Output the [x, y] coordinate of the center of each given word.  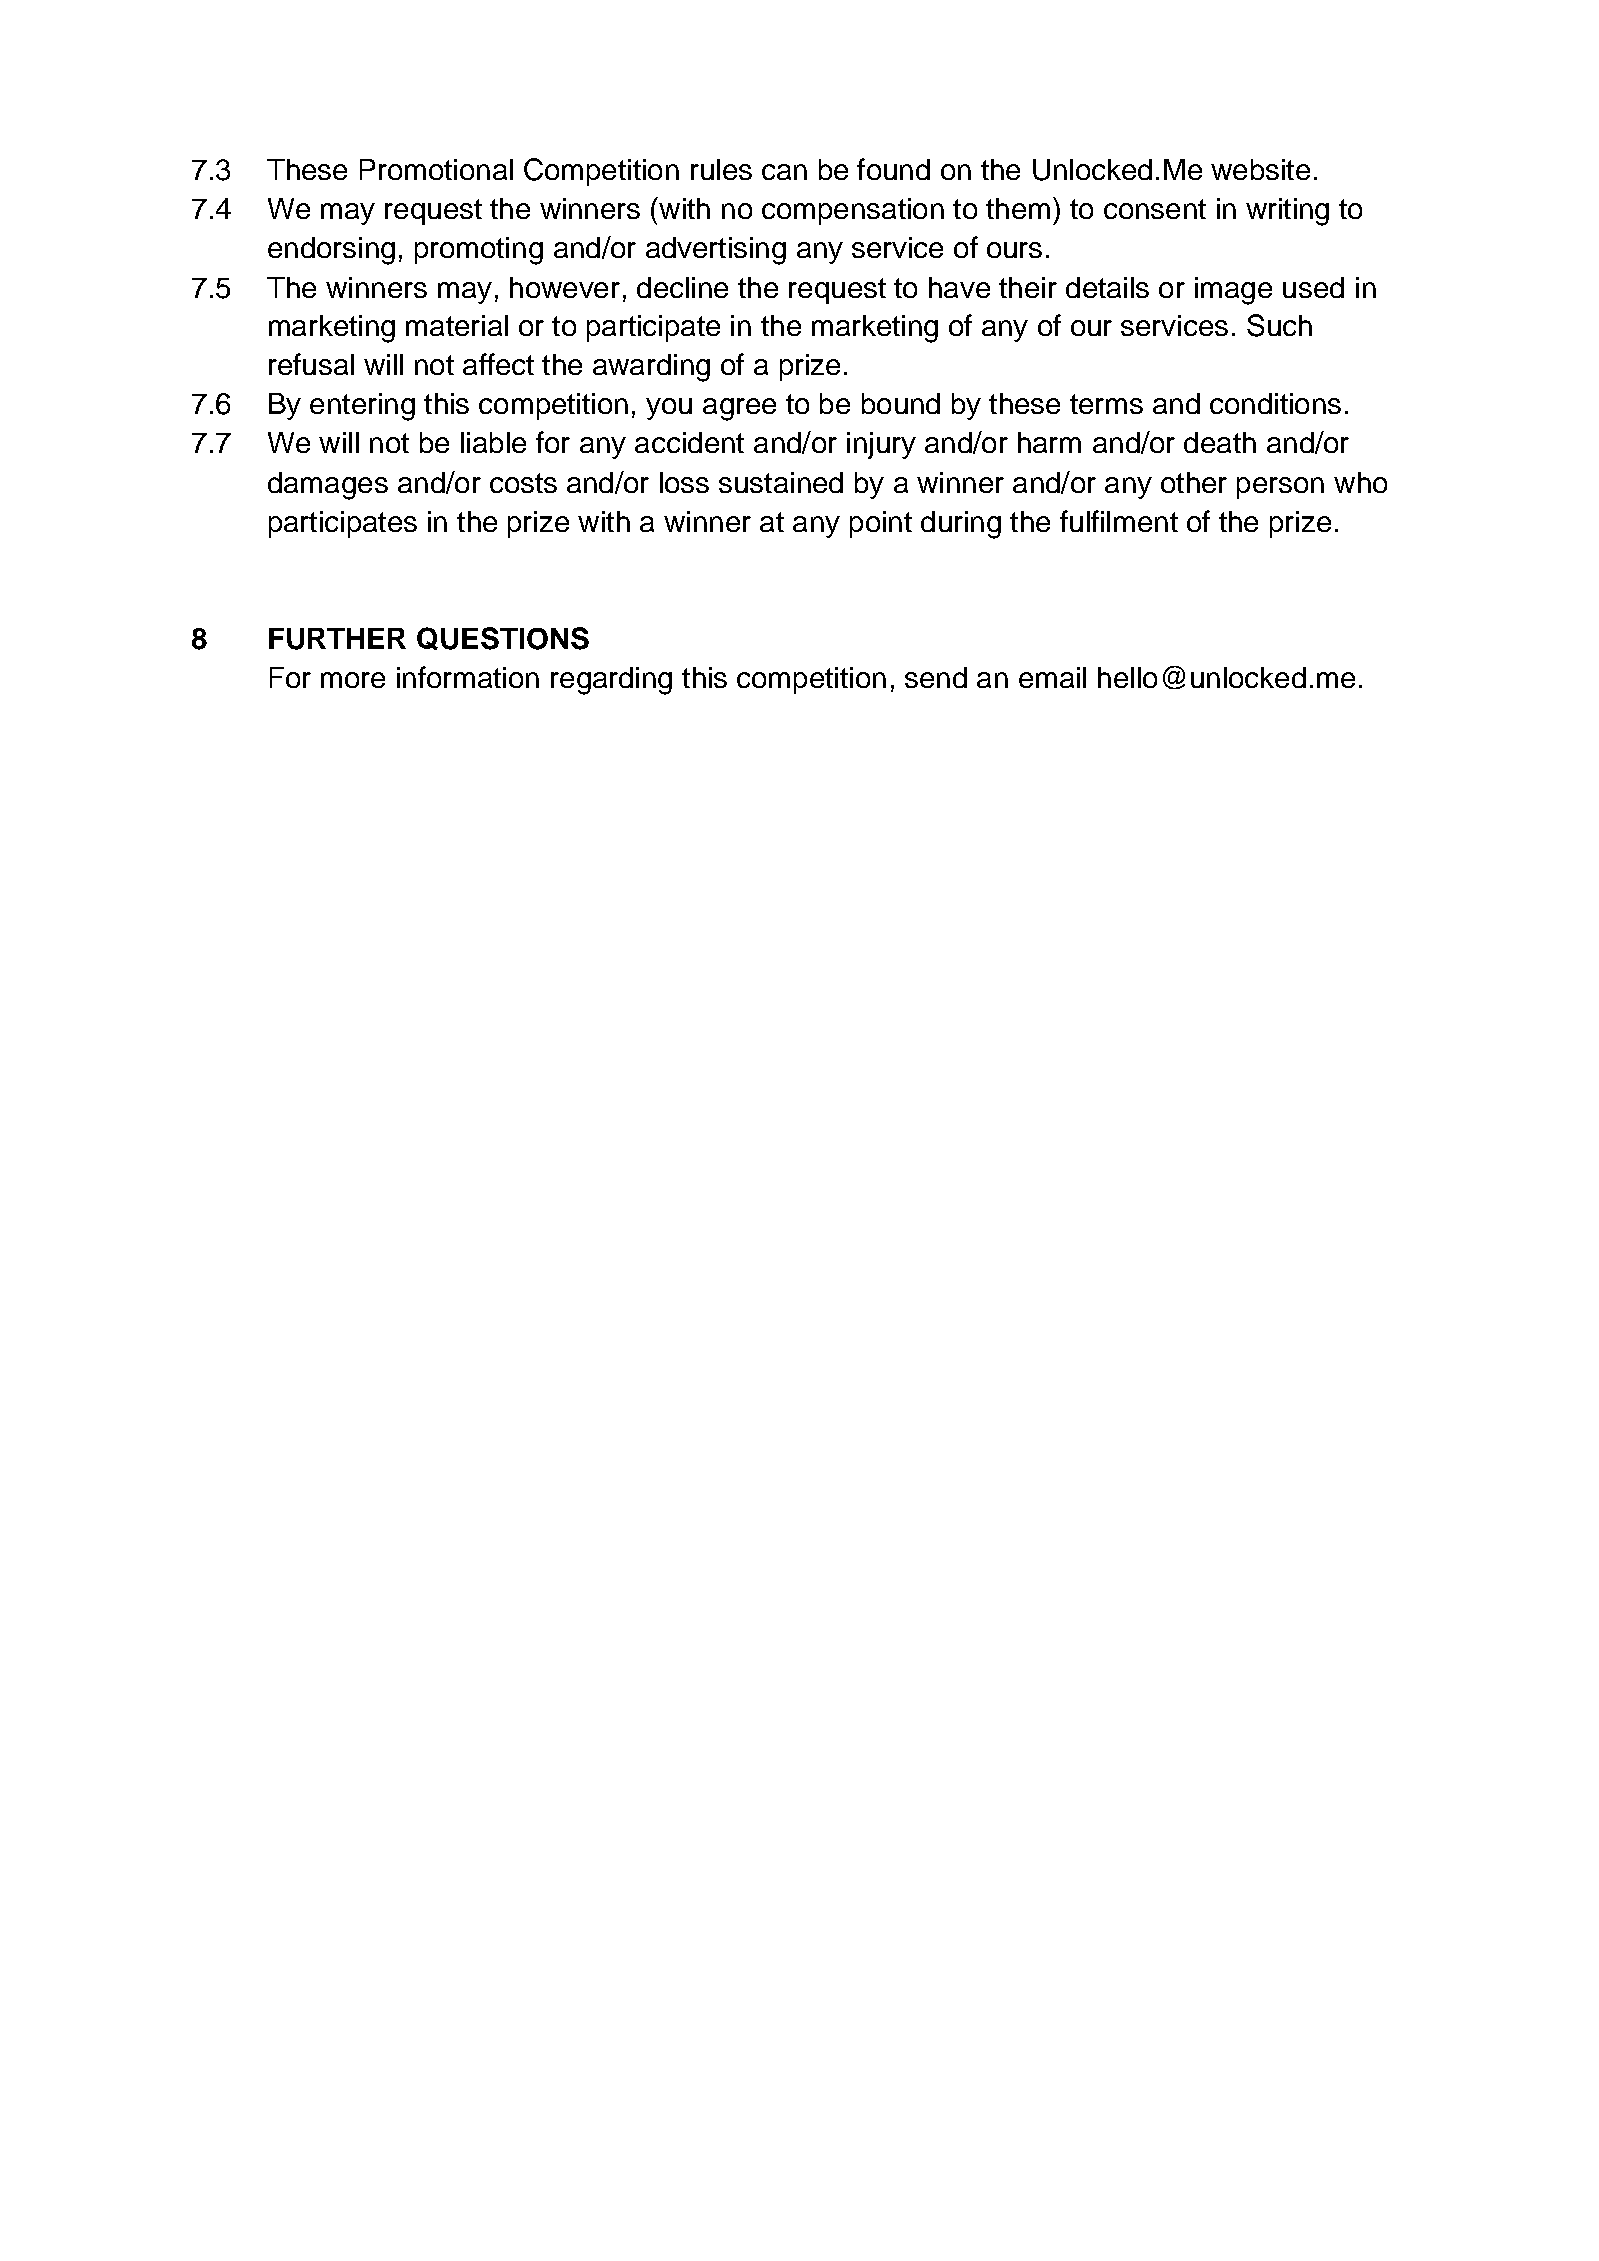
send [936, 677]
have [959, 287]
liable [493, 442]
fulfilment [1119, 521]
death [1220, 442]
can [784, 172]
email [1052, 677]
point [881, 524]
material [457, 325]
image [1233, 291]
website [1260, 169]
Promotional [436, 169]
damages [328, 486]
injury [881, 445]
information [468, 677]
